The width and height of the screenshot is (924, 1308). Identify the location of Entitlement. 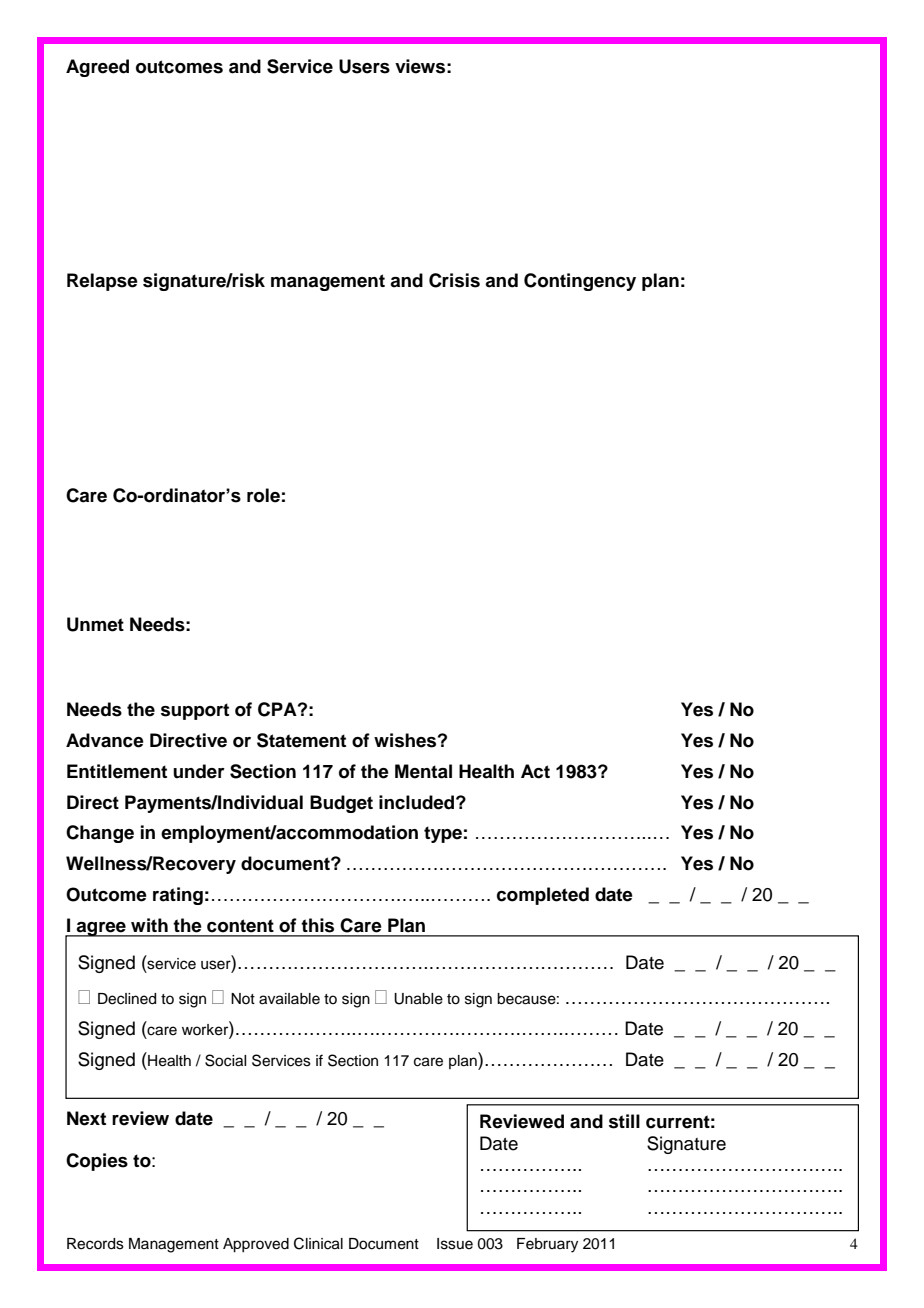
(117, 771).
